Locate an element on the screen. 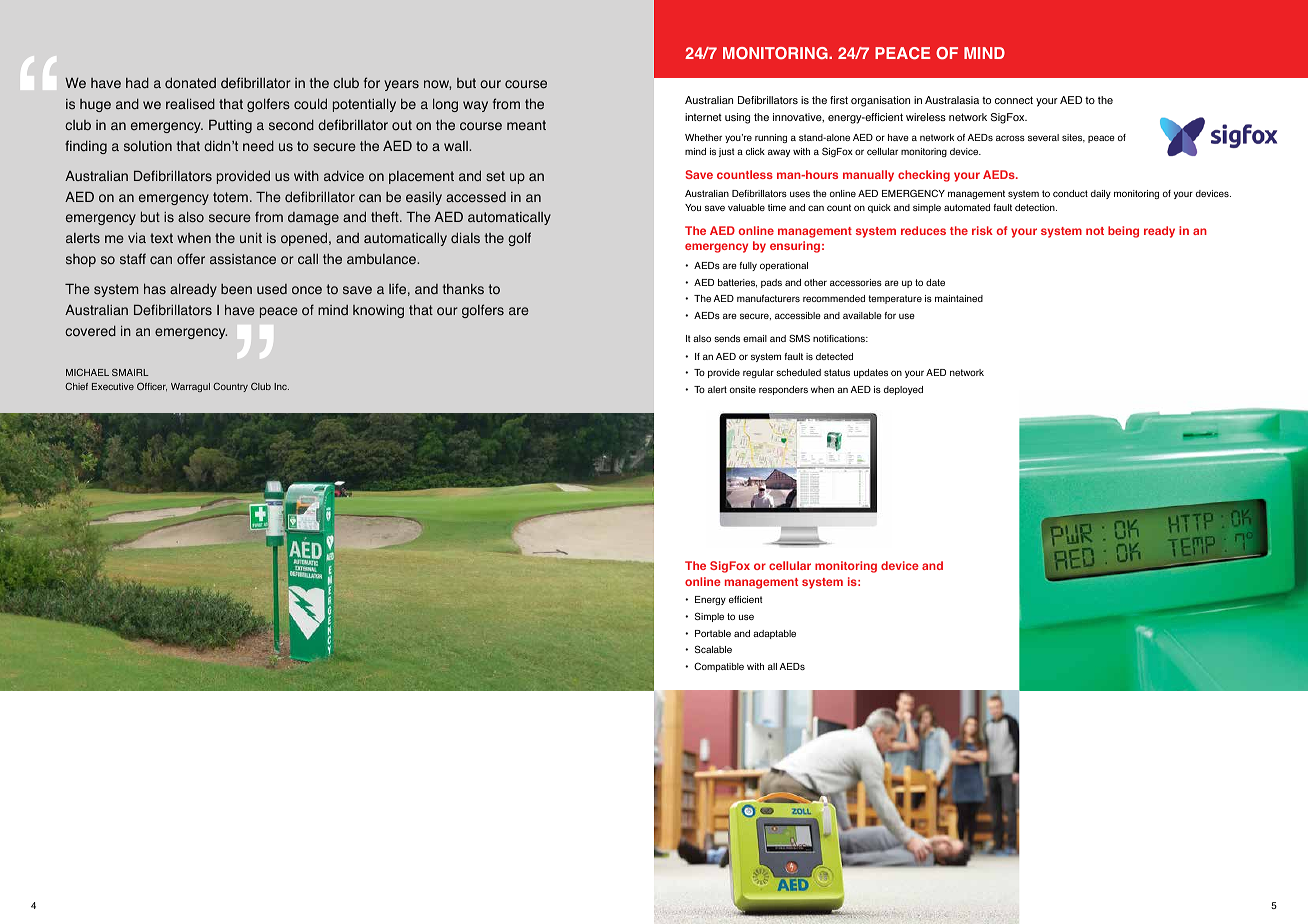 The height and width of the screenshot is (924, 1308). Officer is located at coordinates (152, 386).
